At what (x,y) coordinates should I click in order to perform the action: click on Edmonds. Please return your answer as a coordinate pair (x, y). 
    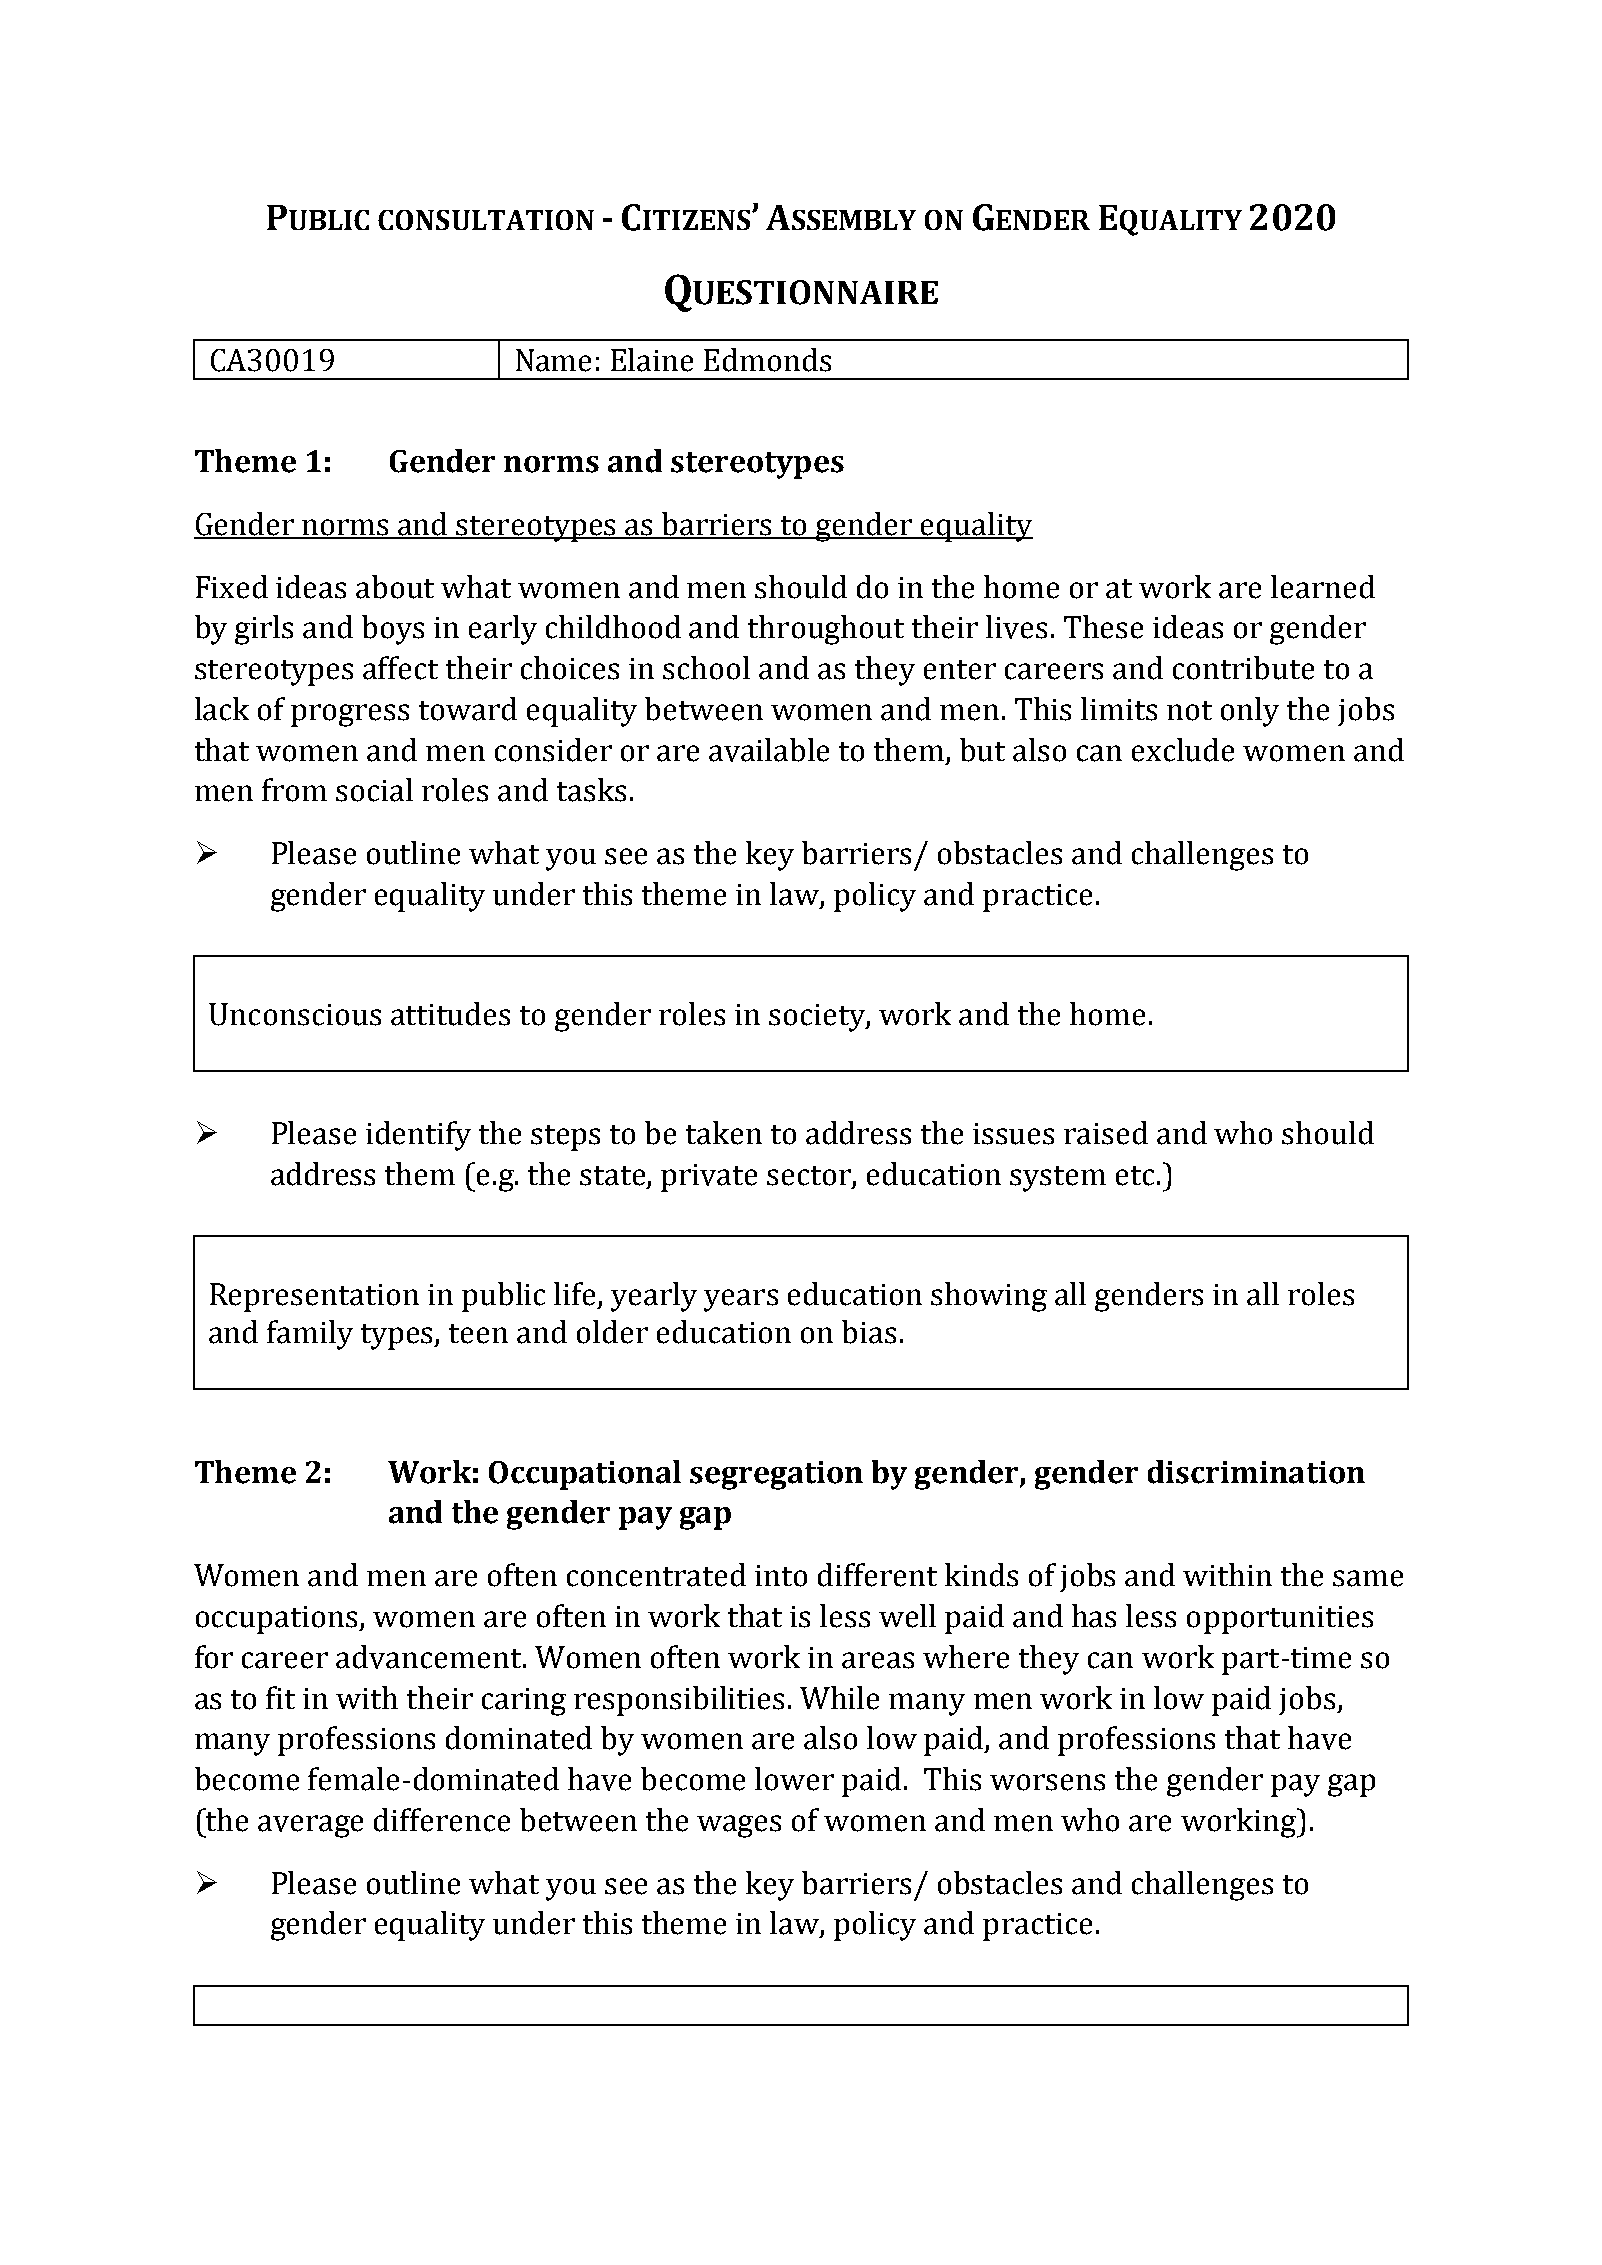
    Looking at the image, I should click on (767, 360).
